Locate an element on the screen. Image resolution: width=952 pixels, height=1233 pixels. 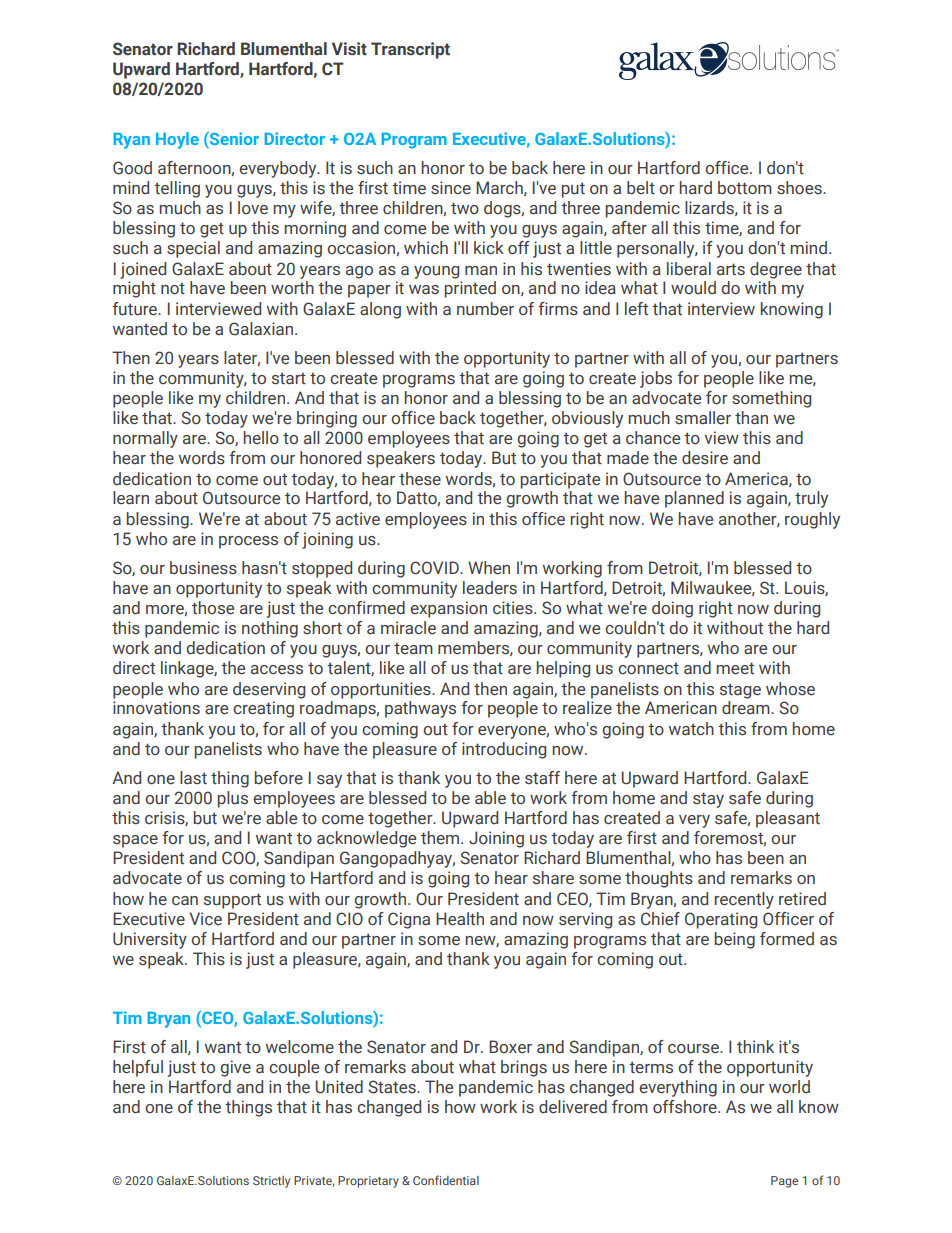
start is located at coordinates (289, 378).
